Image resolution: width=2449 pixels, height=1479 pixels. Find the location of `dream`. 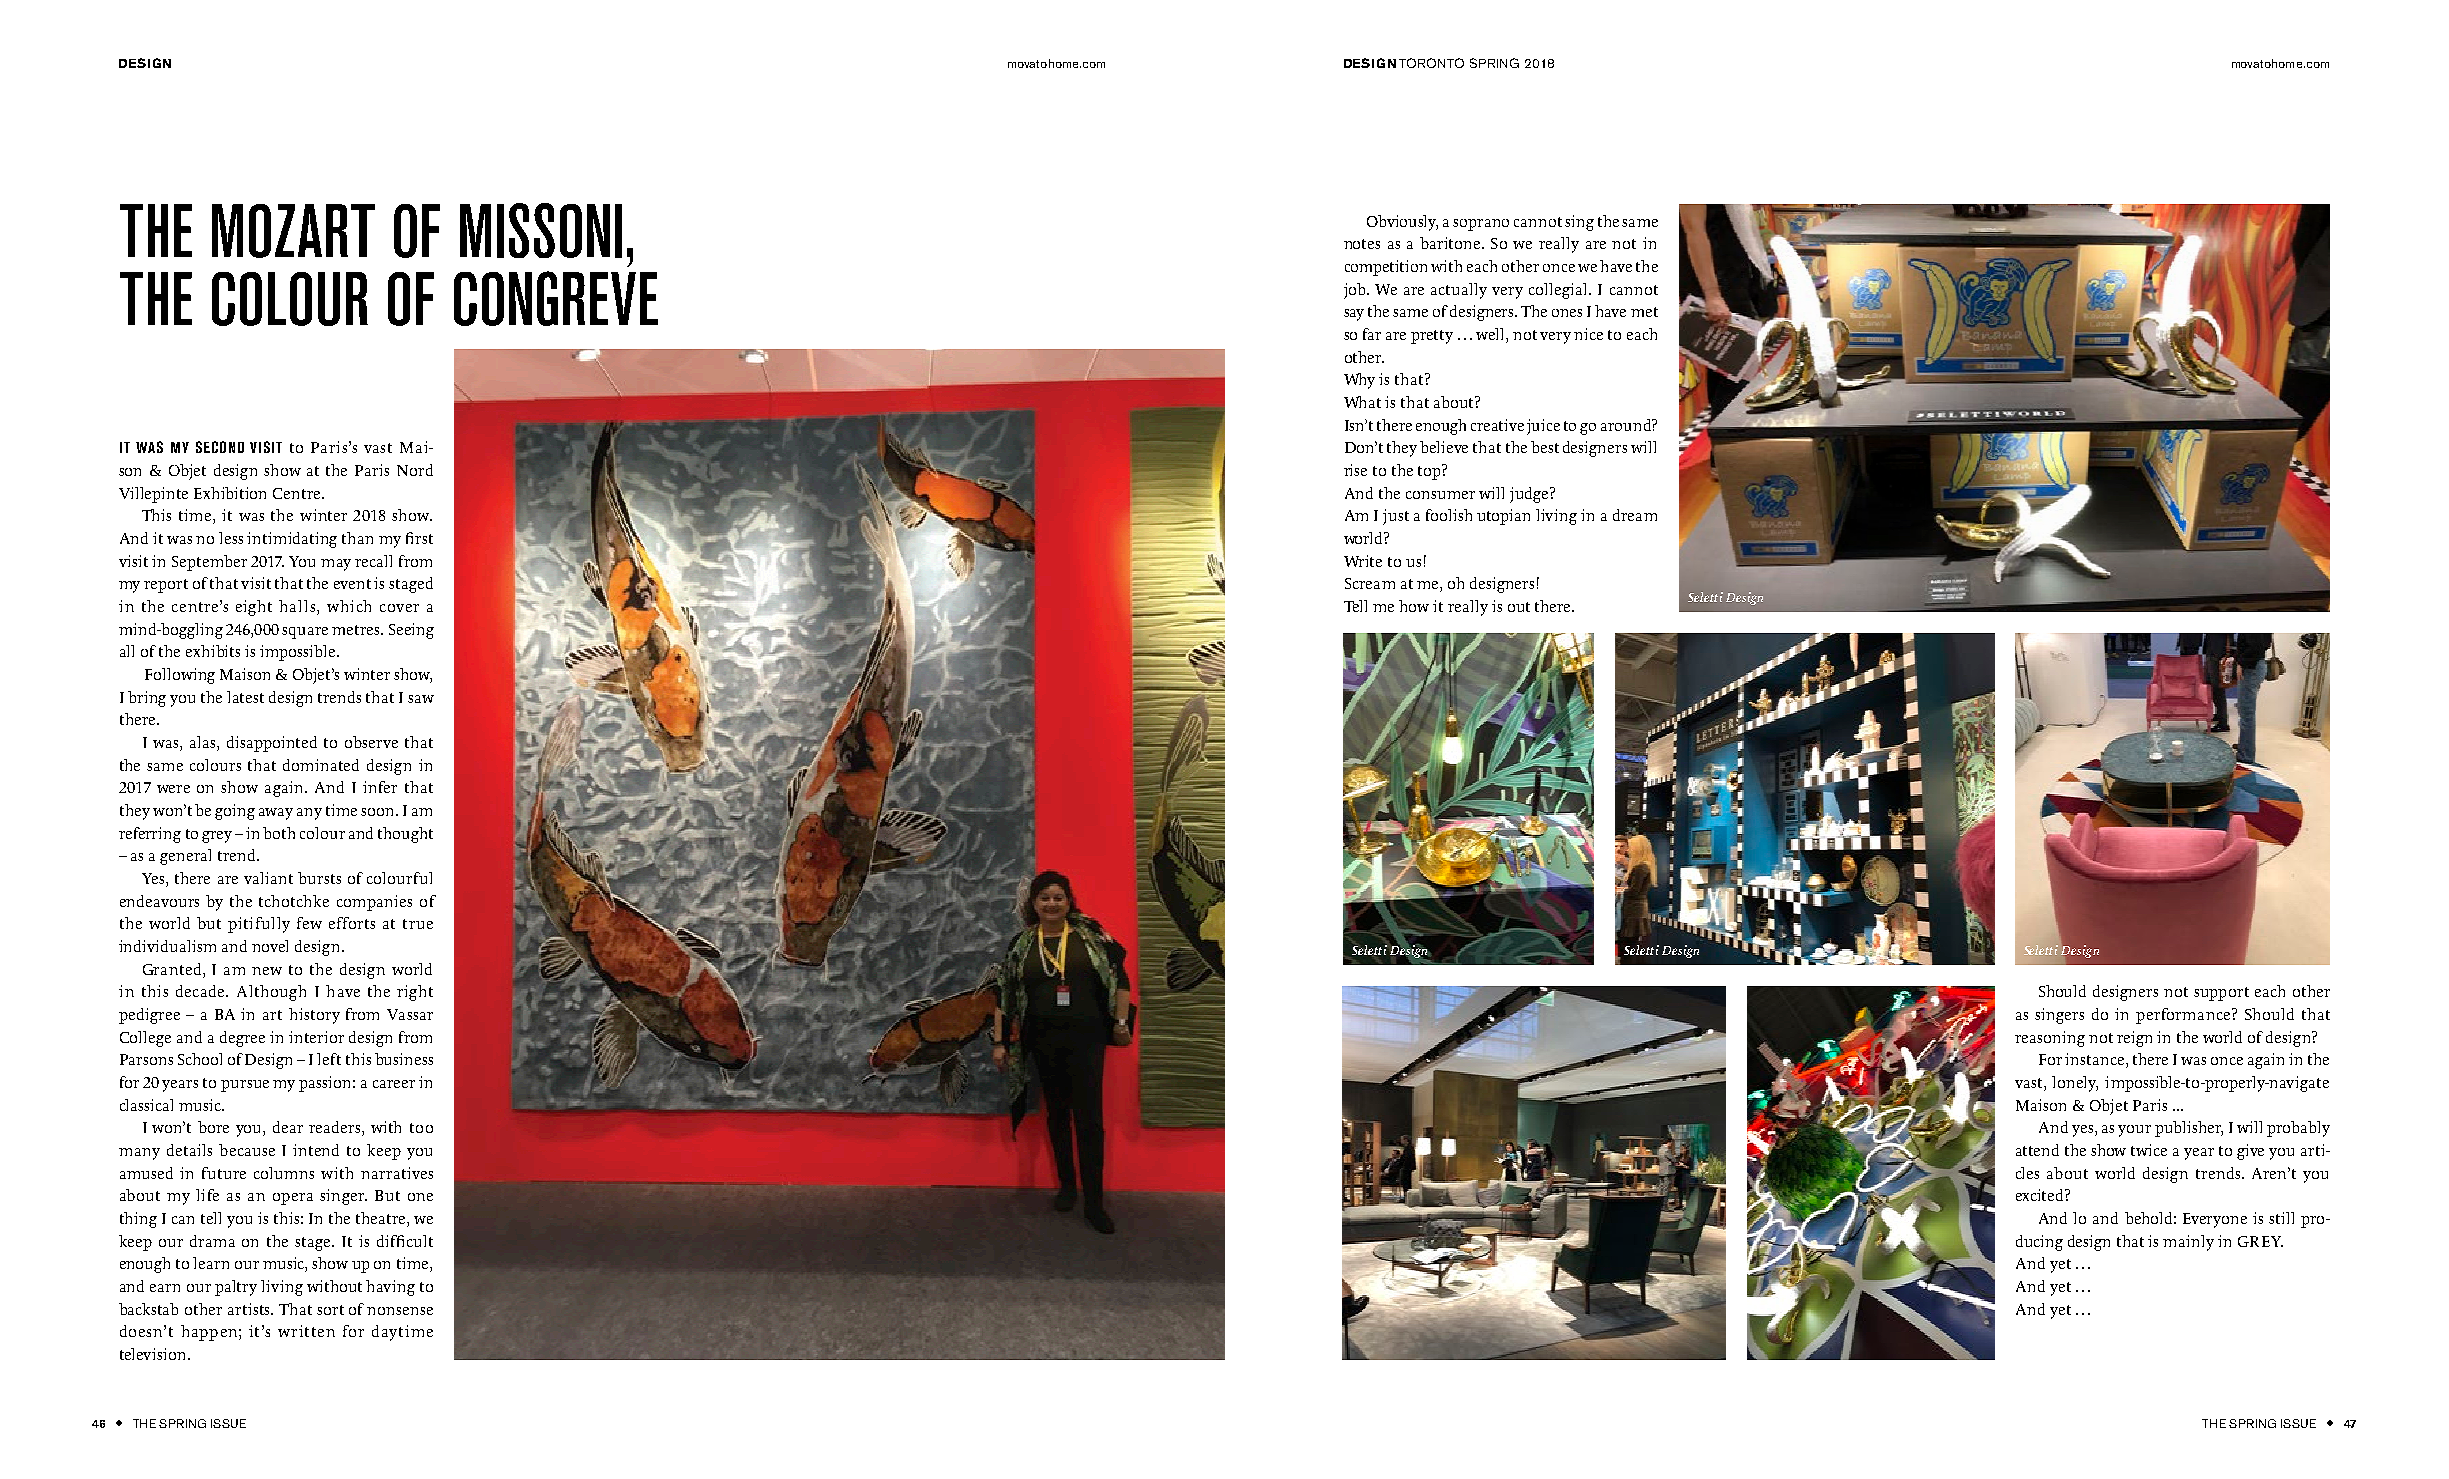

dream is located at coordinates (1635, 515).
